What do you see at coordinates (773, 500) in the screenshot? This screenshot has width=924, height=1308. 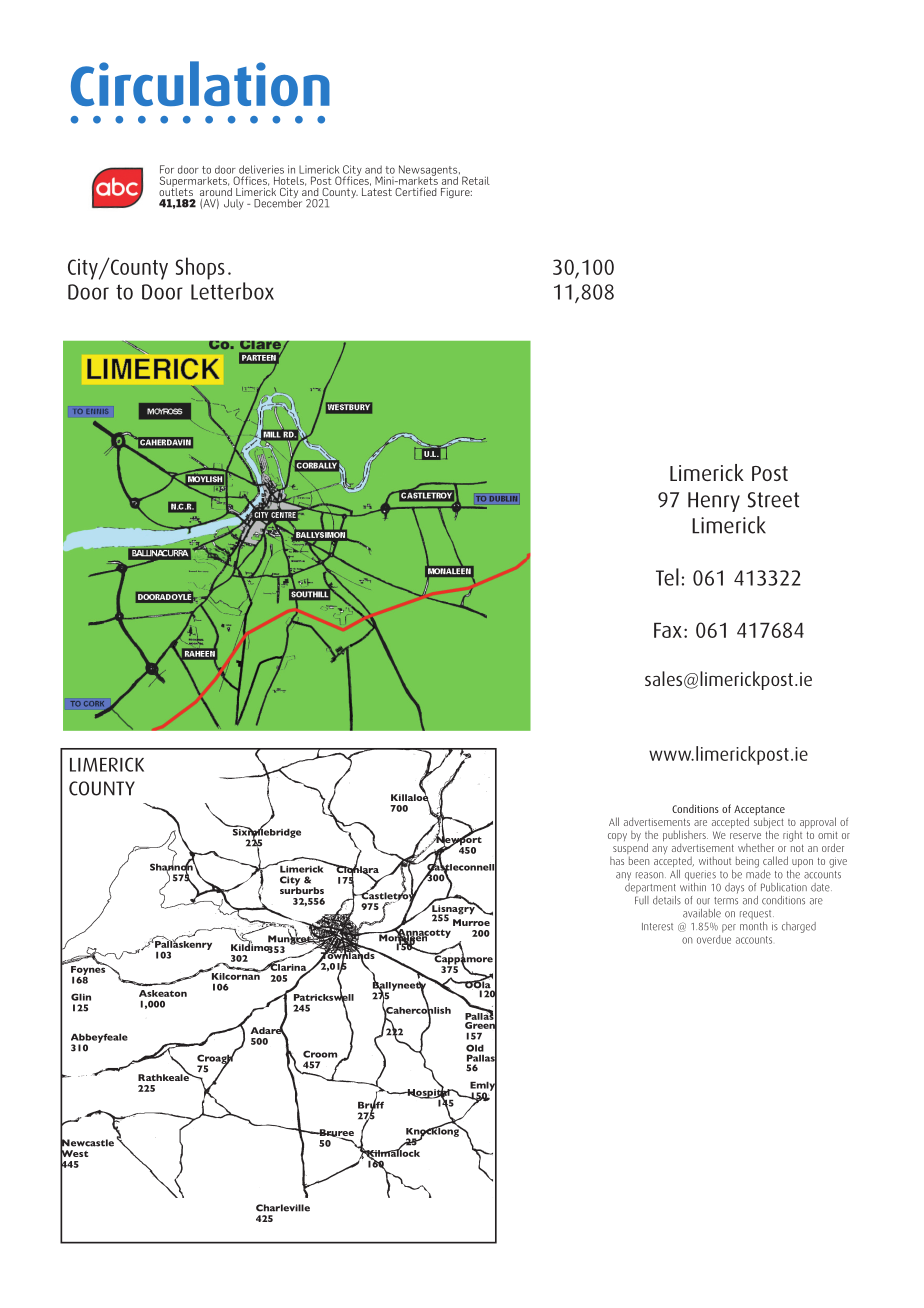 I see `Street` at bounding box center [773, 500].
